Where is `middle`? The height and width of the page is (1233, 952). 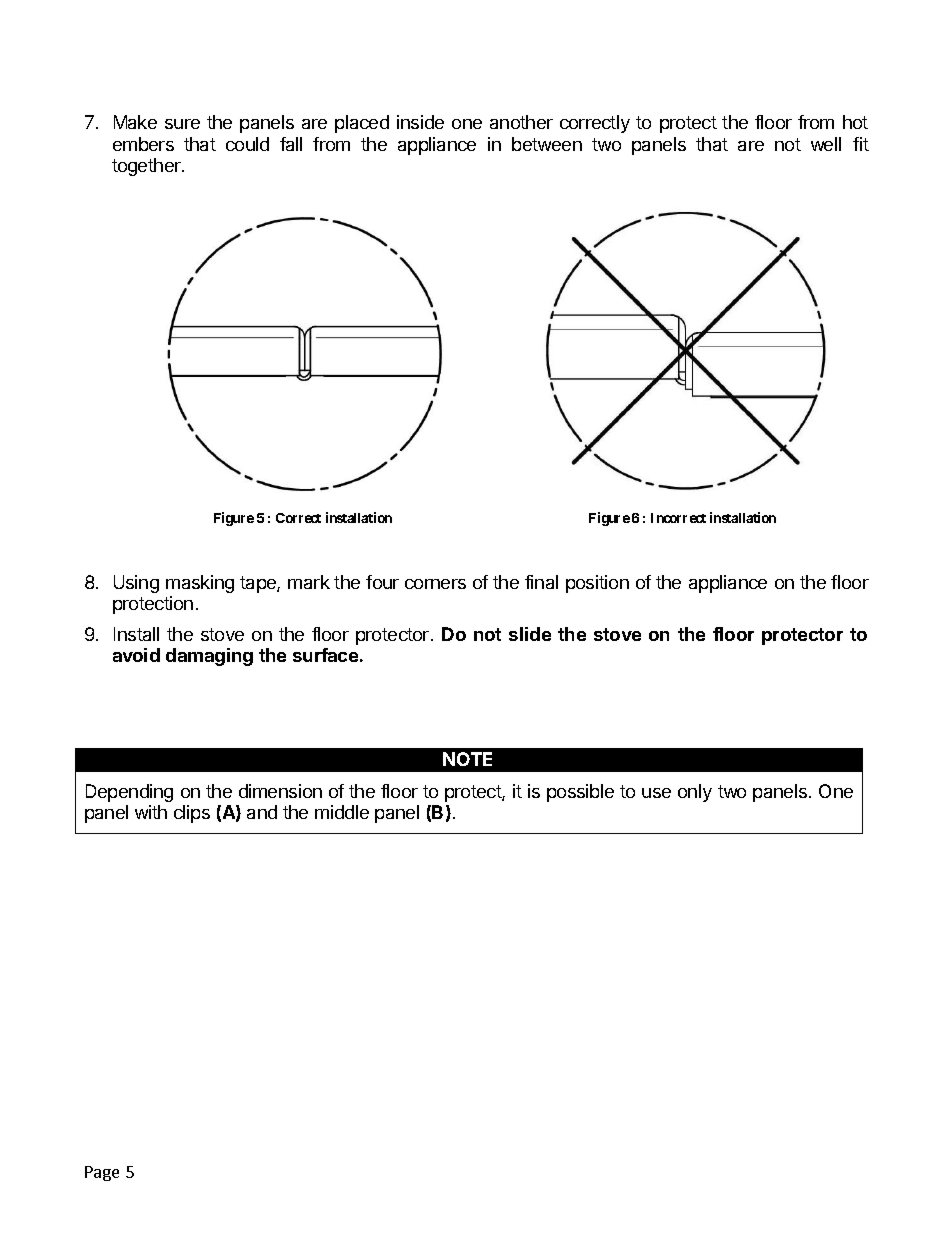 middle is located at coordinates (342, 812).
